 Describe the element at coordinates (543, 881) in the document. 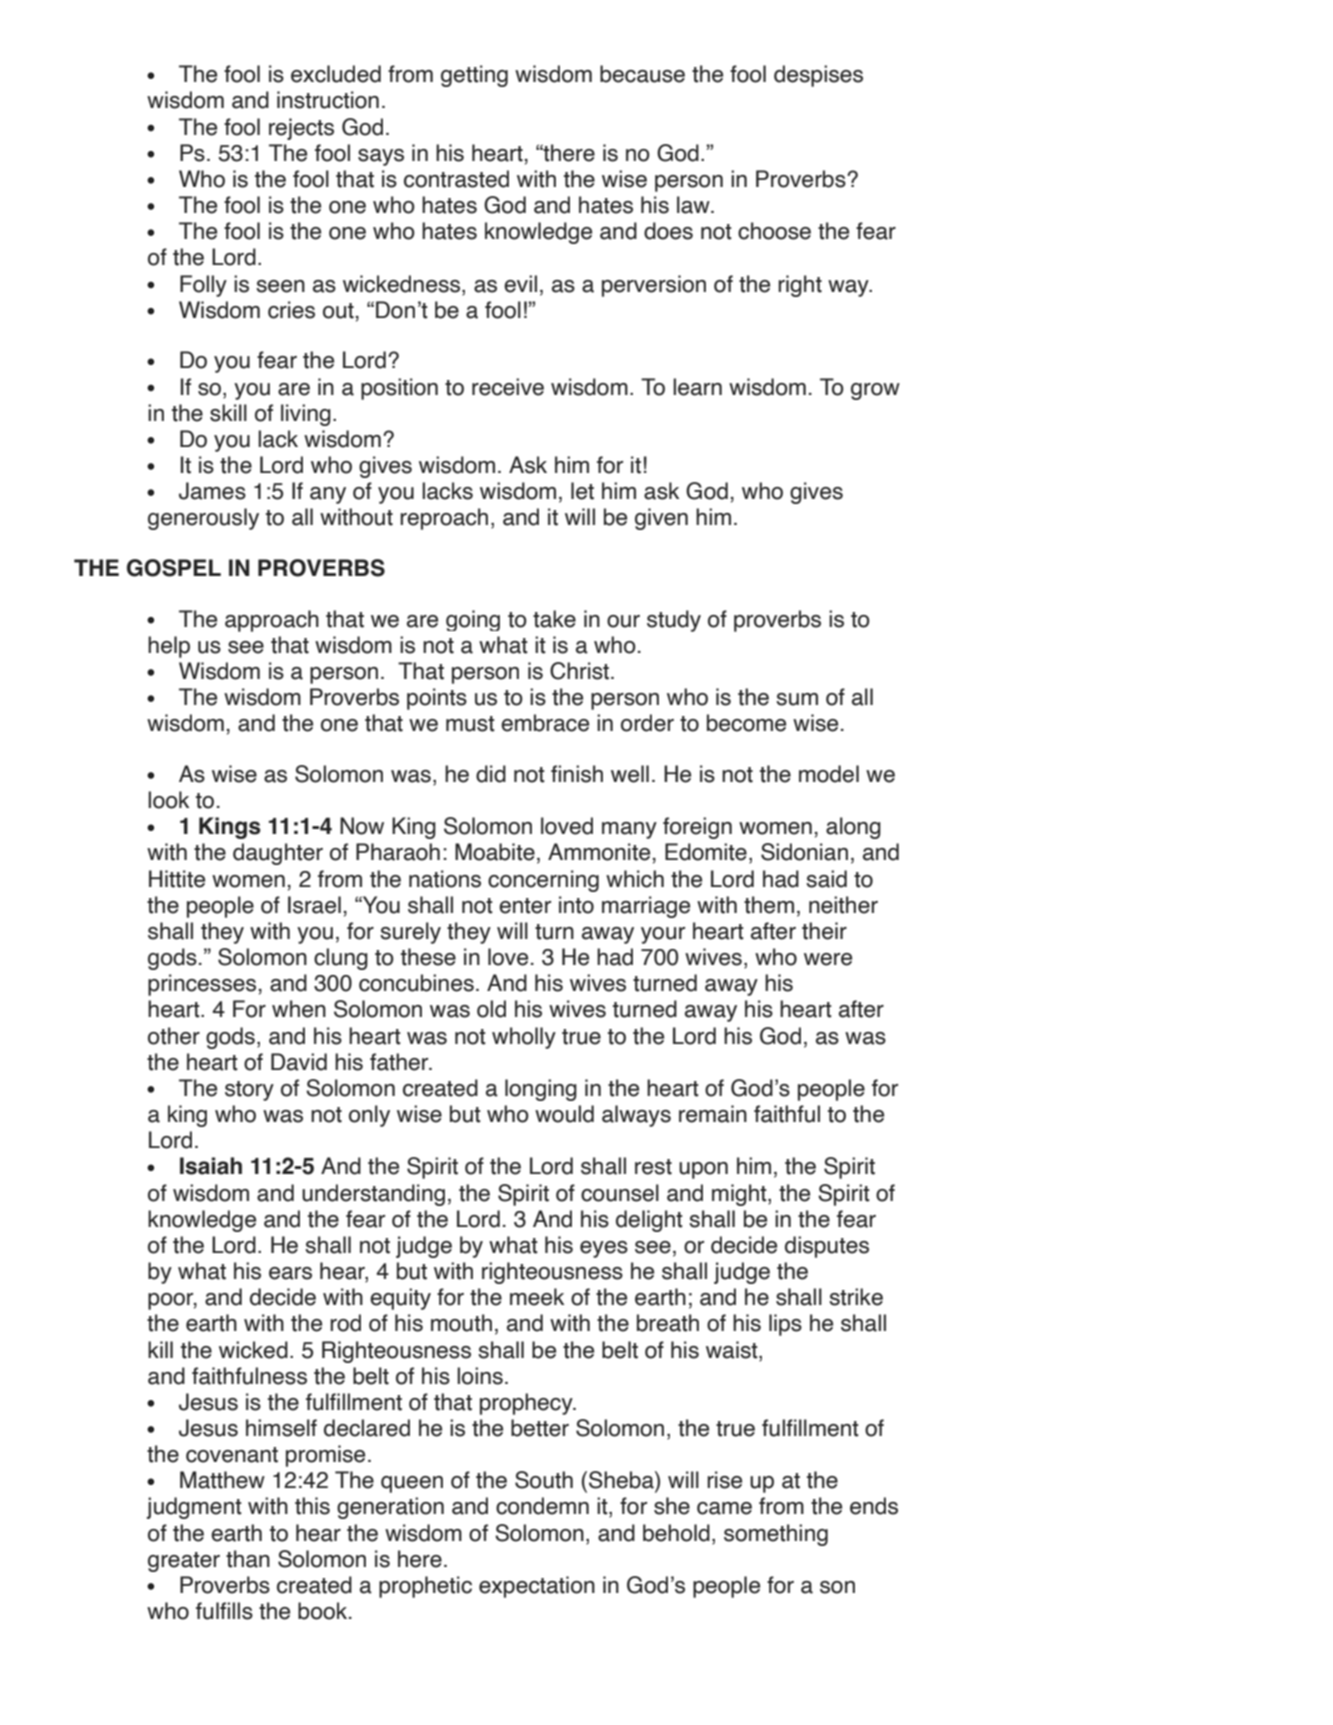

I see `concerning` at that location.
